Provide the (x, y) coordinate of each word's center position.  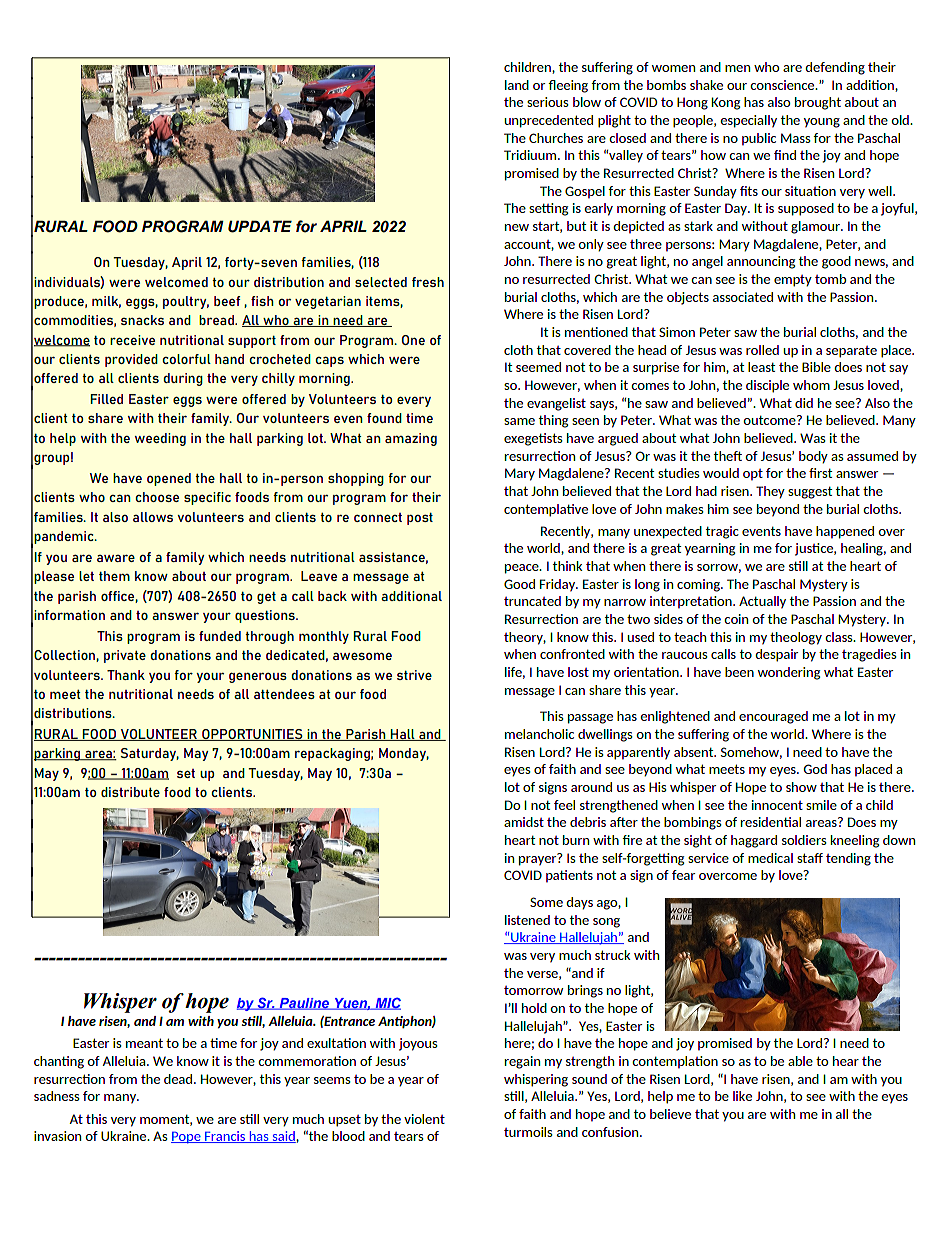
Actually (762, 602)
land (517, 85)
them (114, 576)
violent (424, 1119)
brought (818, 103)
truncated (532, 601)
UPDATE (260, 226)
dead (179, 1079)
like (742, 1096)
